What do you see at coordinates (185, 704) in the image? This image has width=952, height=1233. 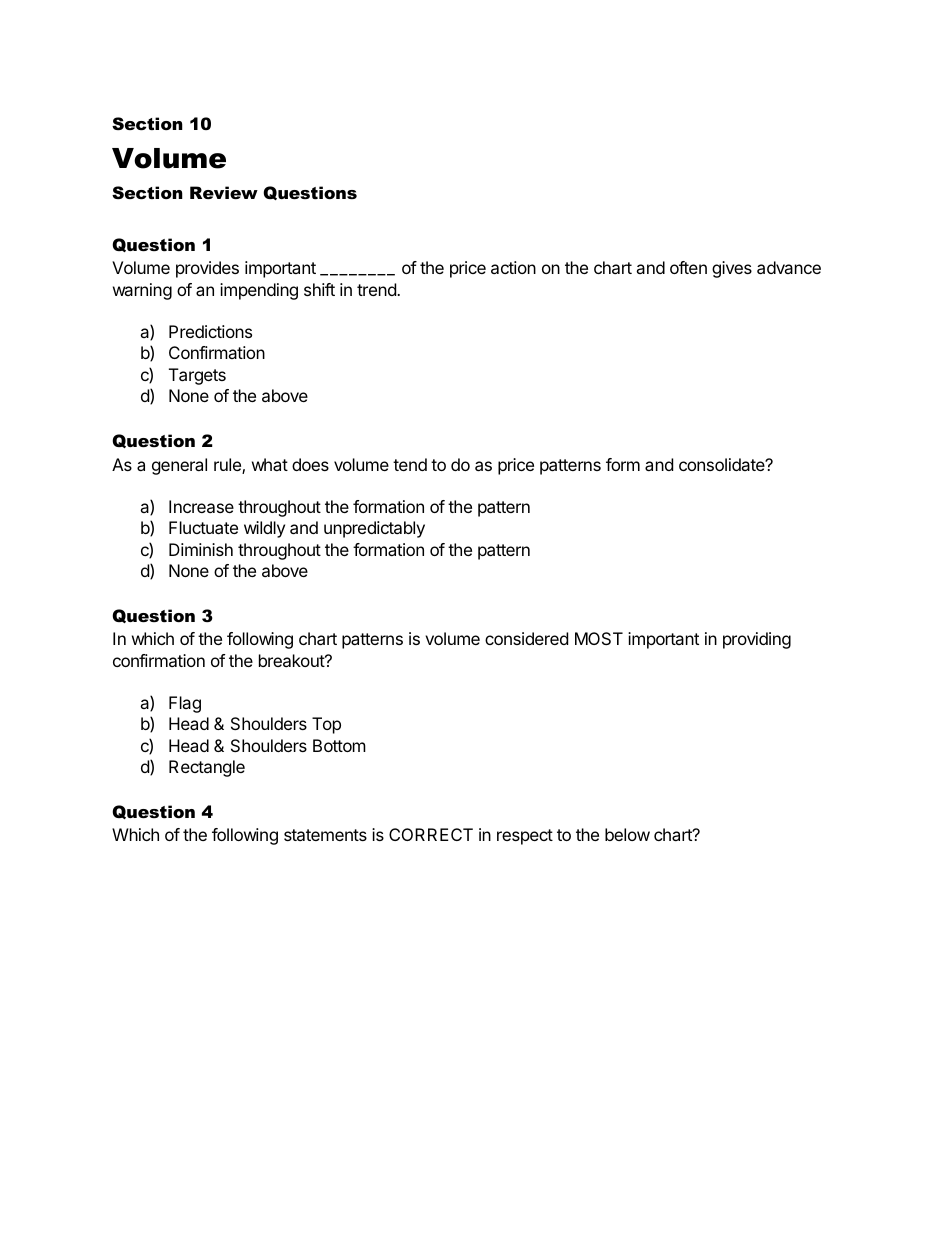 I see `Flag` at bounding box center [185, 704].
